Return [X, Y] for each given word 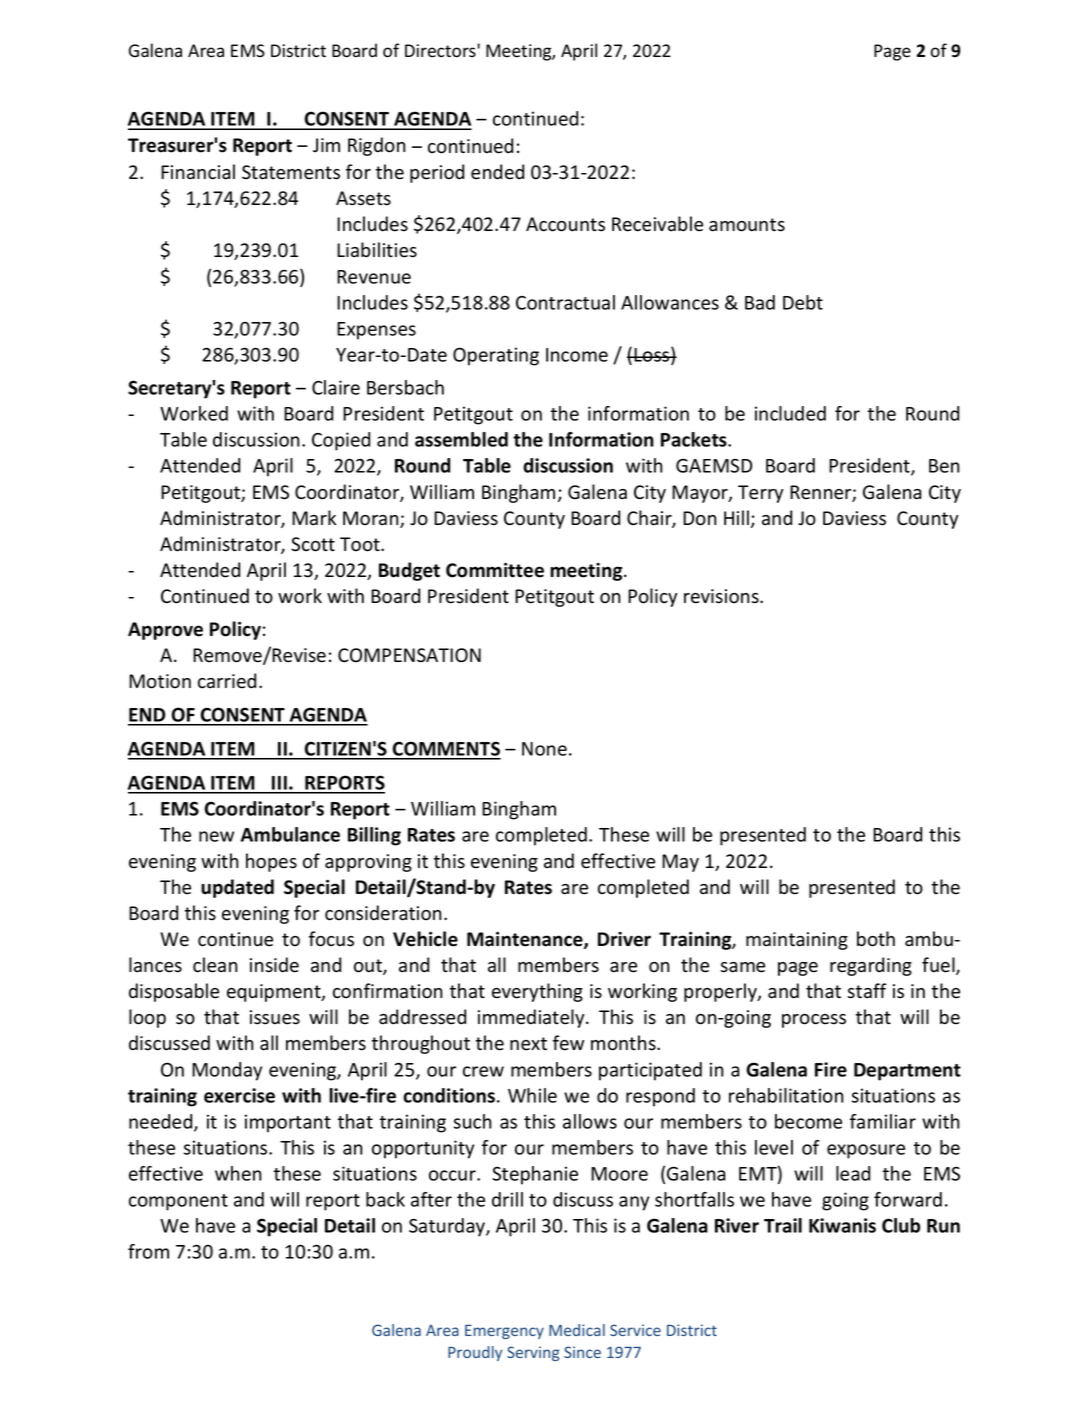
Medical [577, 1330]
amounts [747, 225]
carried [227, 681]
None [544, 749]
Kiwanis [842, 1225]
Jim [326, 145]
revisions [722, 596]
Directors [440, 51]
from [148, 1251]
